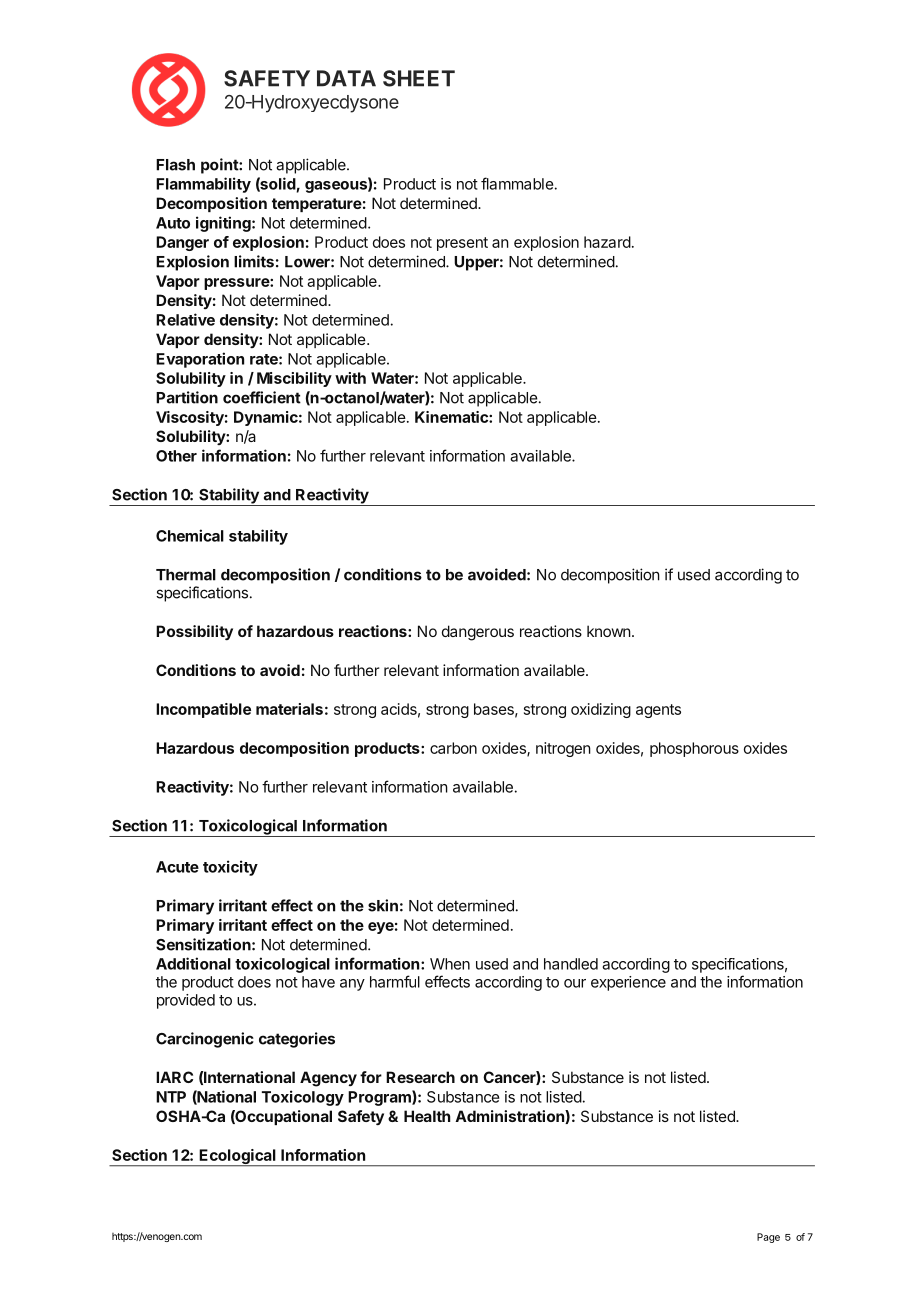 Image resolution: width=924 pixels, height=1308 pixels. What do you see at coordinates (220, 166) in the screenshot?
I see `point` at bounding box center [220, 166].
